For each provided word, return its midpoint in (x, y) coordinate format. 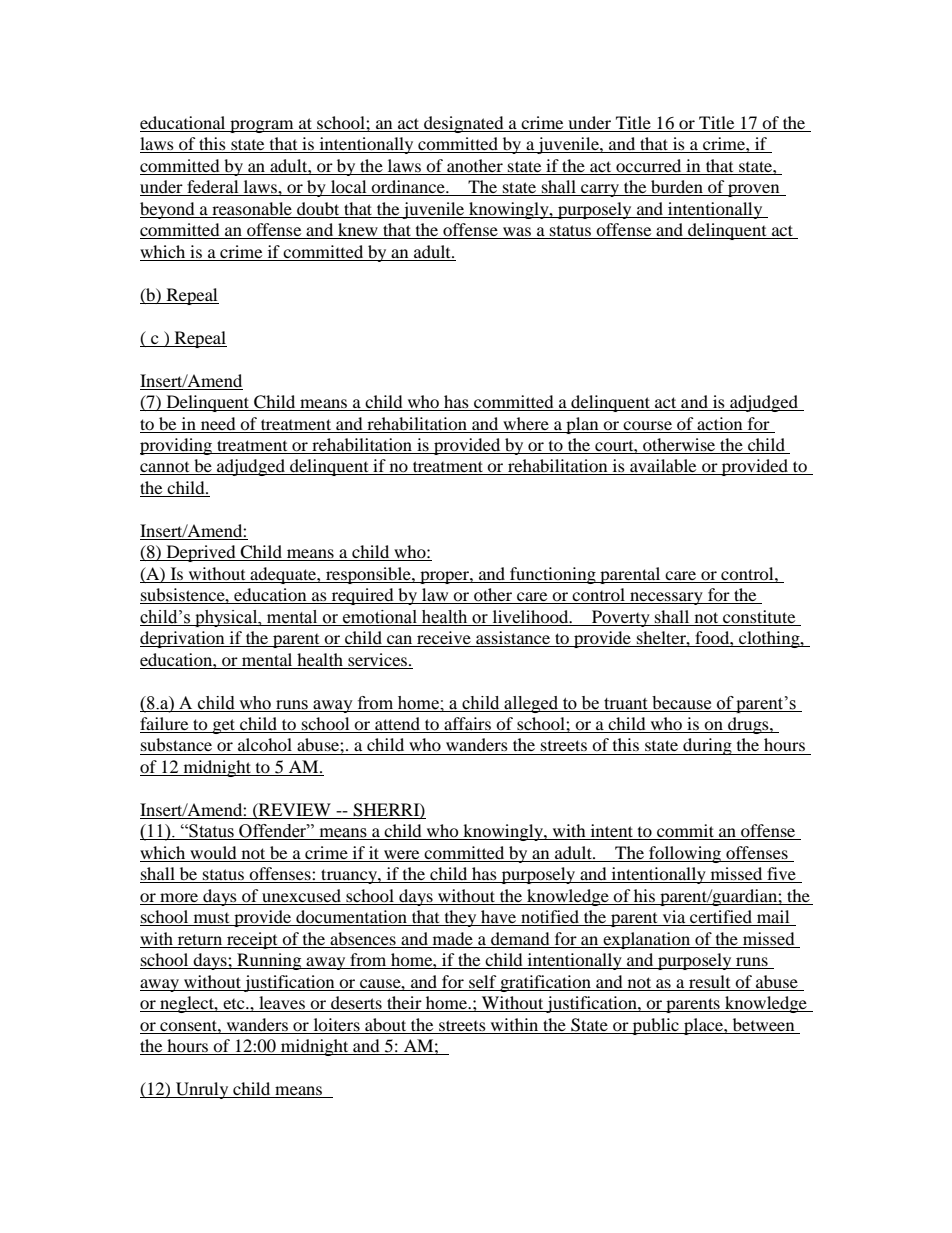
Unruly (202, 1090)
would (213, 854)
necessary (666, 598)
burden (677, 188)
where (526, 423)
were (402, 856)
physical (226, 618)
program (262, 126)
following (685, 854)
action (719, 423)
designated (464, 124)
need (218, 423)
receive (444, 639)
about (385, 1024)
